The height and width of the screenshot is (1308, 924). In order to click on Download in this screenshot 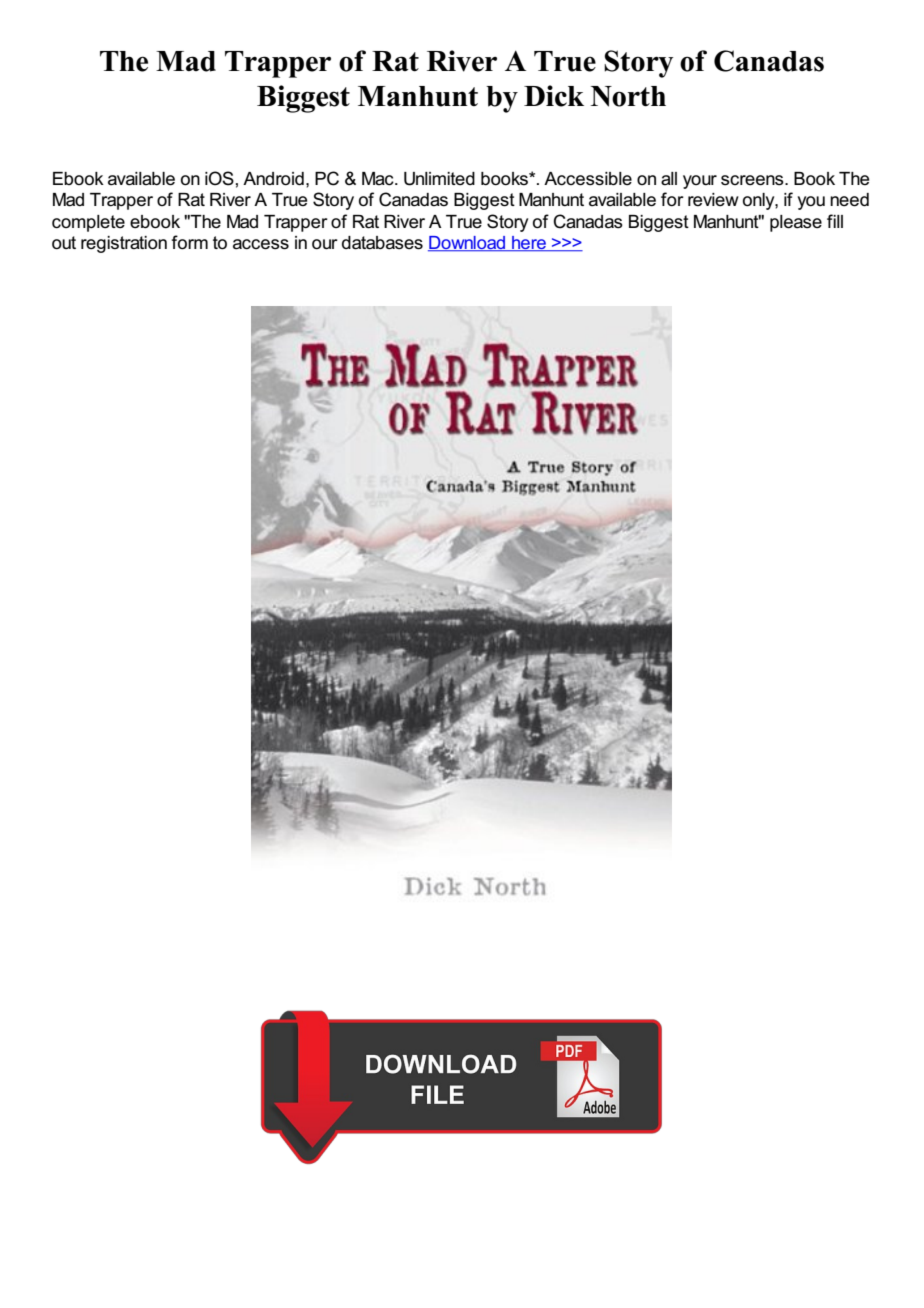, I will do `click(468, 244)`.
